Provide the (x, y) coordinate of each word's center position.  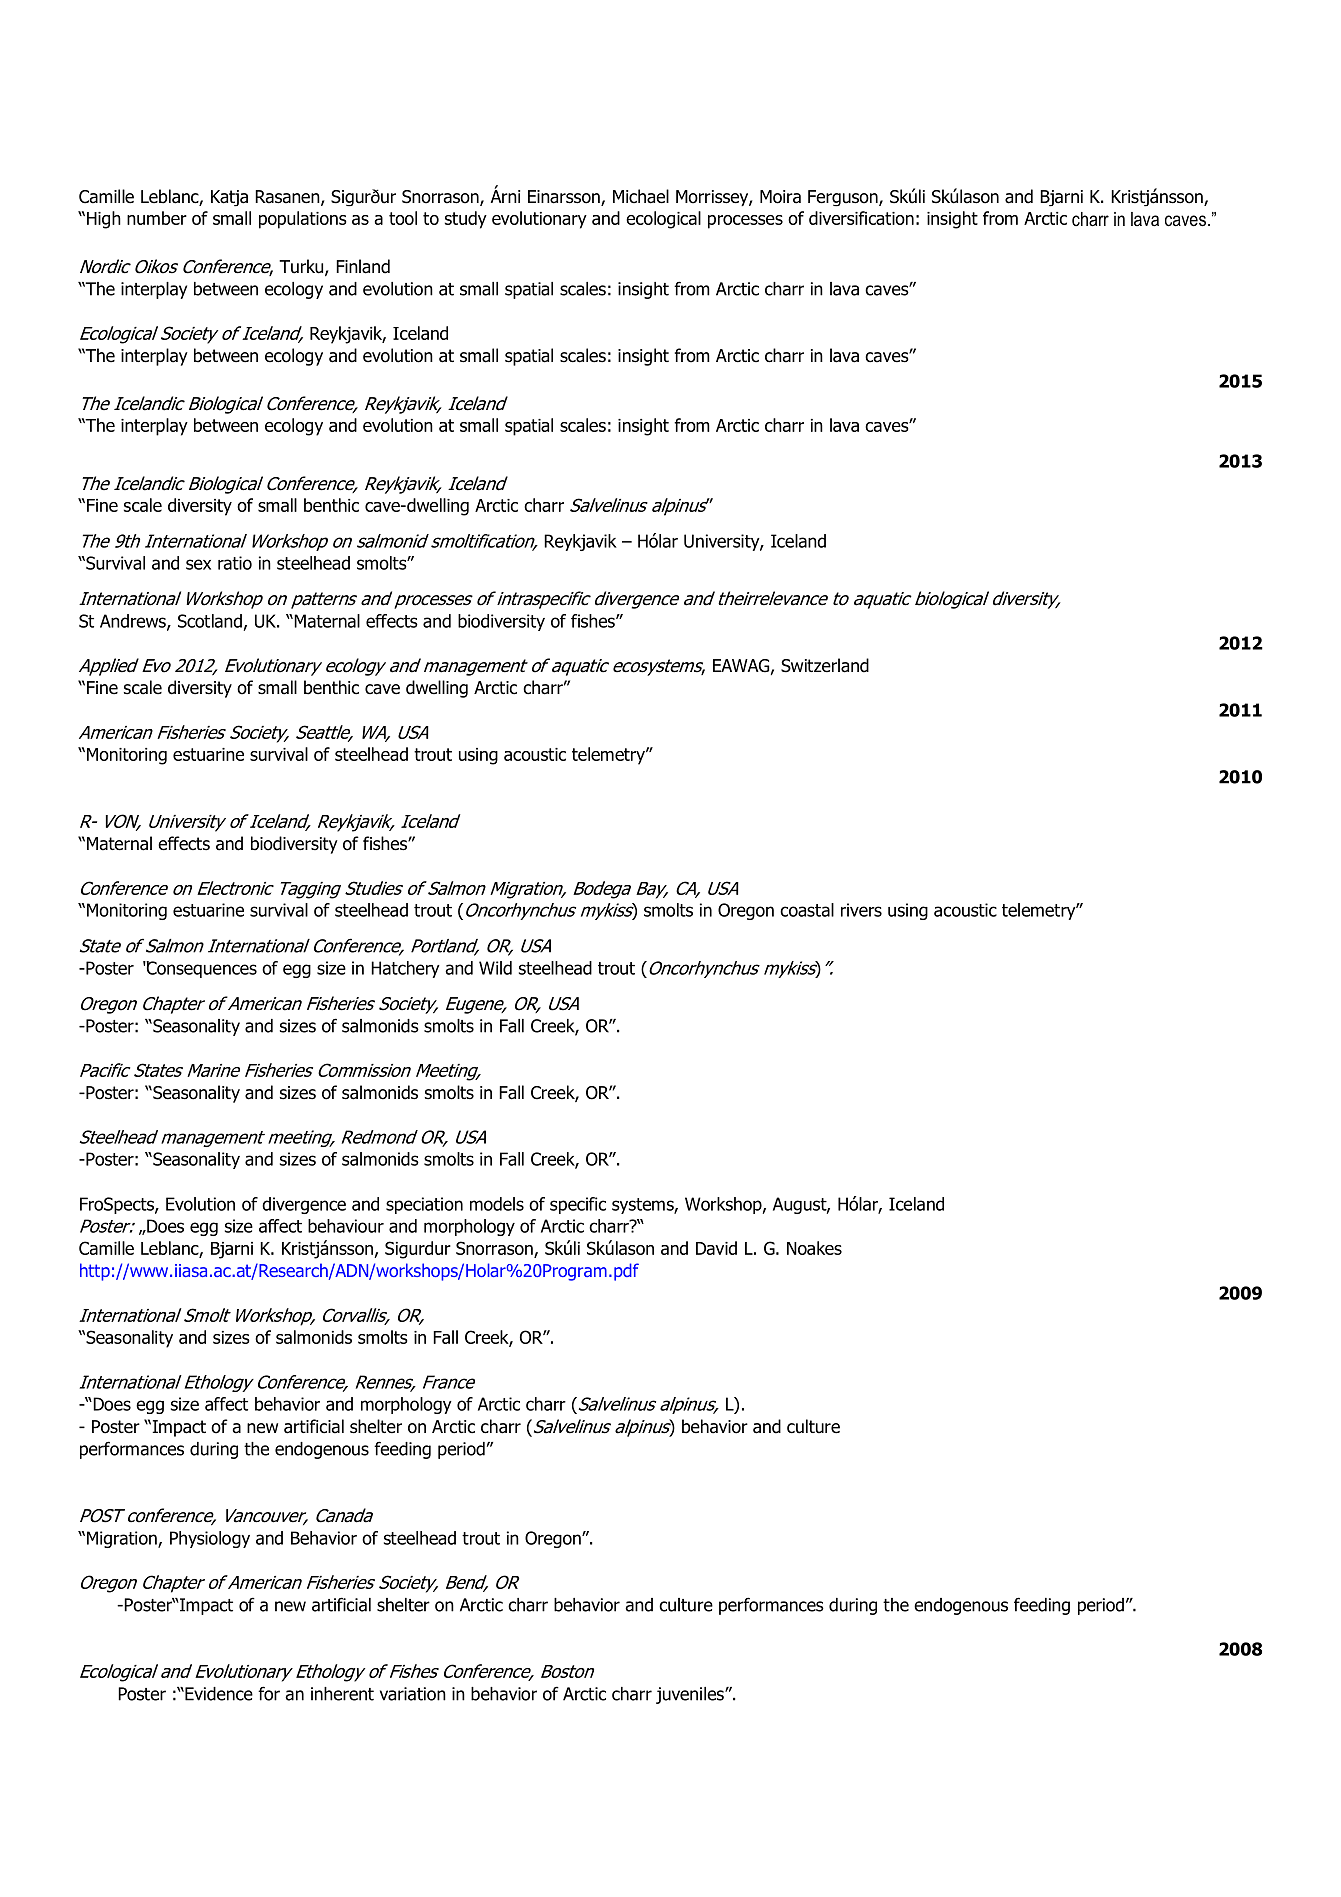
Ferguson (844, 198)
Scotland (210, 621)
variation (413, 1694)
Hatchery (405, 969)
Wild (495, 968)
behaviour (346, 1226)
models (497, 1204)
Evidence (218, 1694)
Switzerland (825, 665)
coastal (807, 910)
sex (198, 564)
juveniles (691, 1695)
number (157, 218)
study (466, 220)
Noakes (814, 1248)
